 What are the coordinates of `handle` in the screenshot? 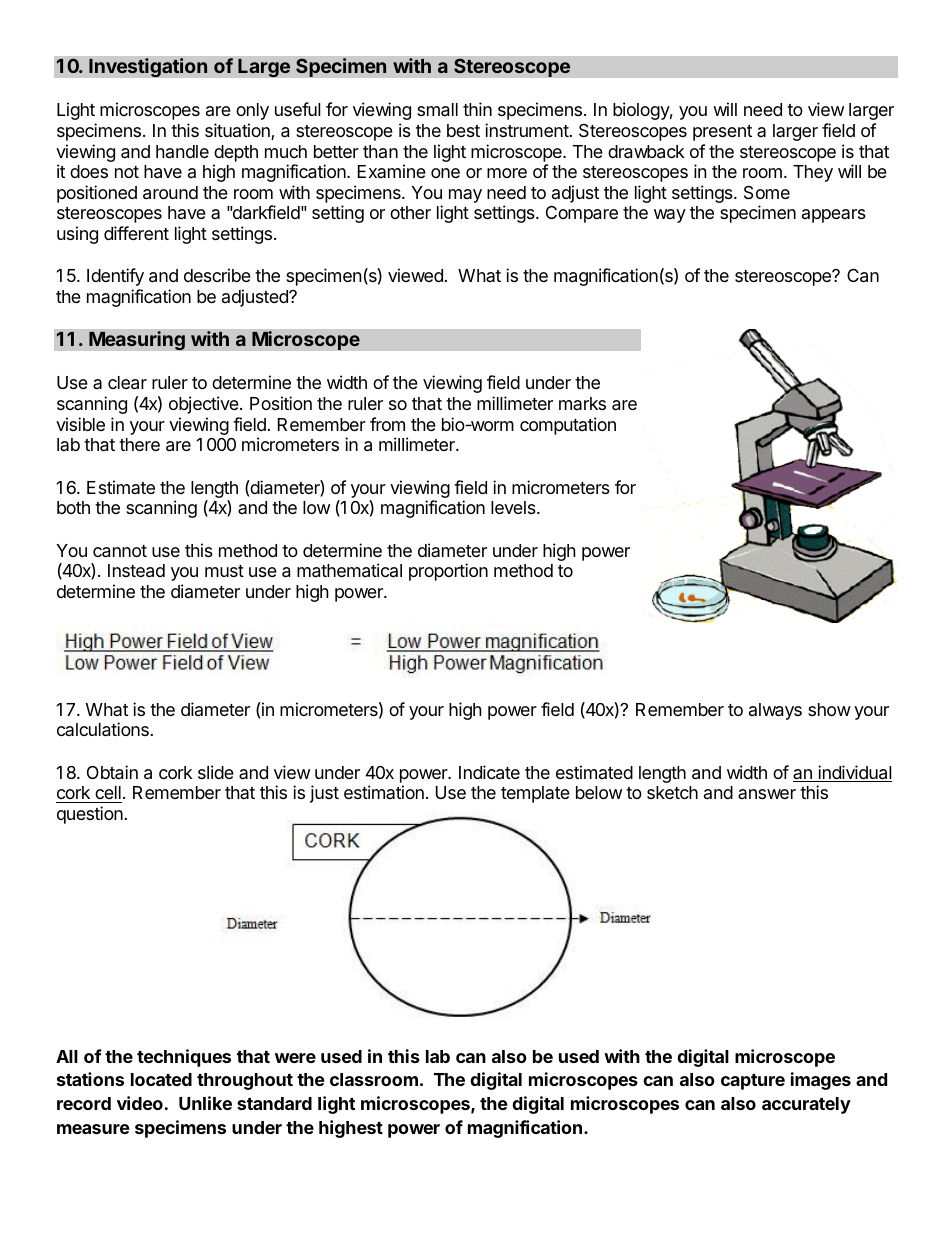 It's located at (182, 151).
